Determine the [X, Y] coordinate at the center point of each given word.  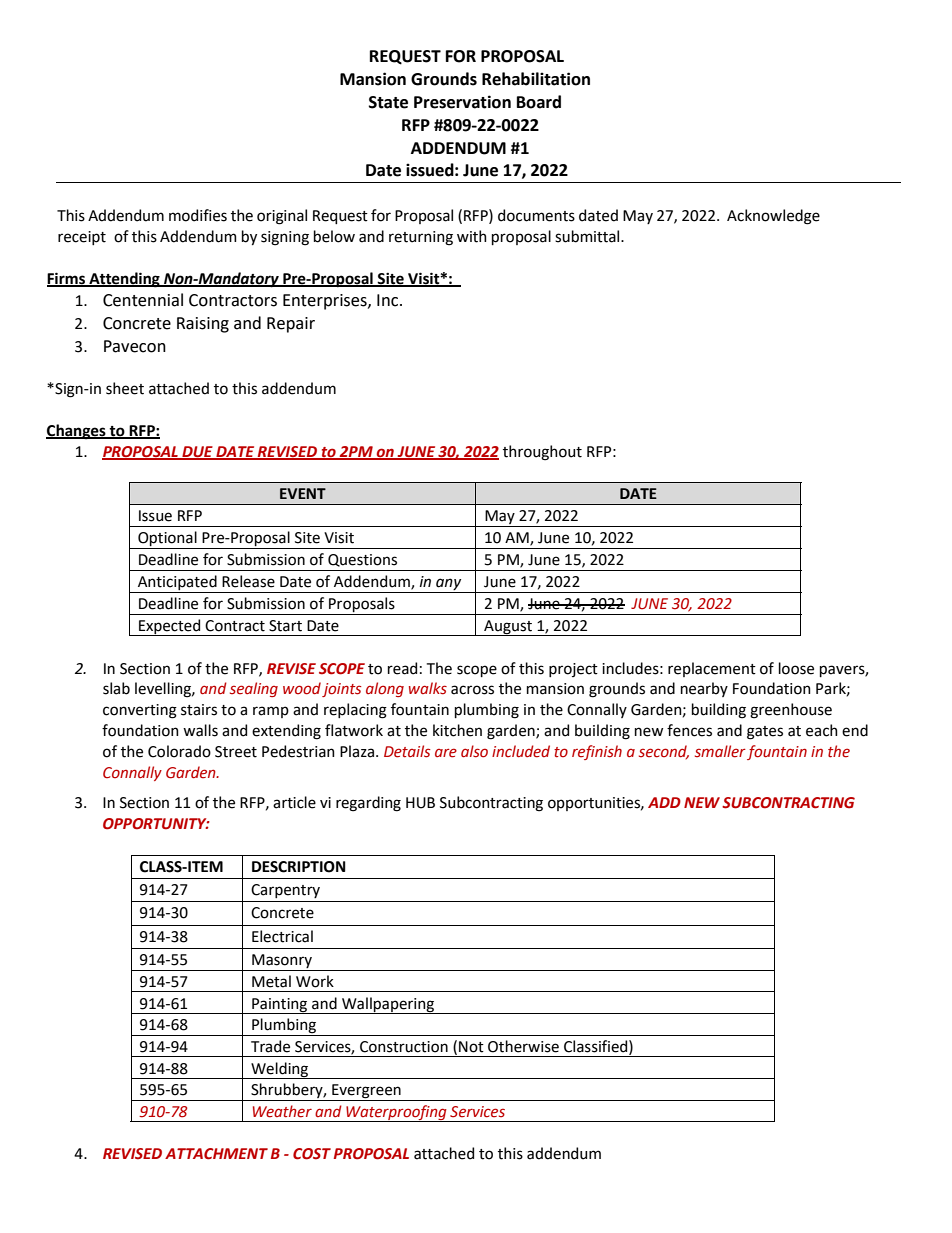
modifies [198, 215]
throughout [542, 453]
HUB [420, 803]
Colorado [179, 751]
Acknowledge [773, 217]
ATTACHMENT [216, 1154]
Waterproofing [396, 1113]
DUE [197, 452]
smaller [720, 751]
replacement [712, 669]
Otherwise [523, 1046]
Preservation [462, 102]
